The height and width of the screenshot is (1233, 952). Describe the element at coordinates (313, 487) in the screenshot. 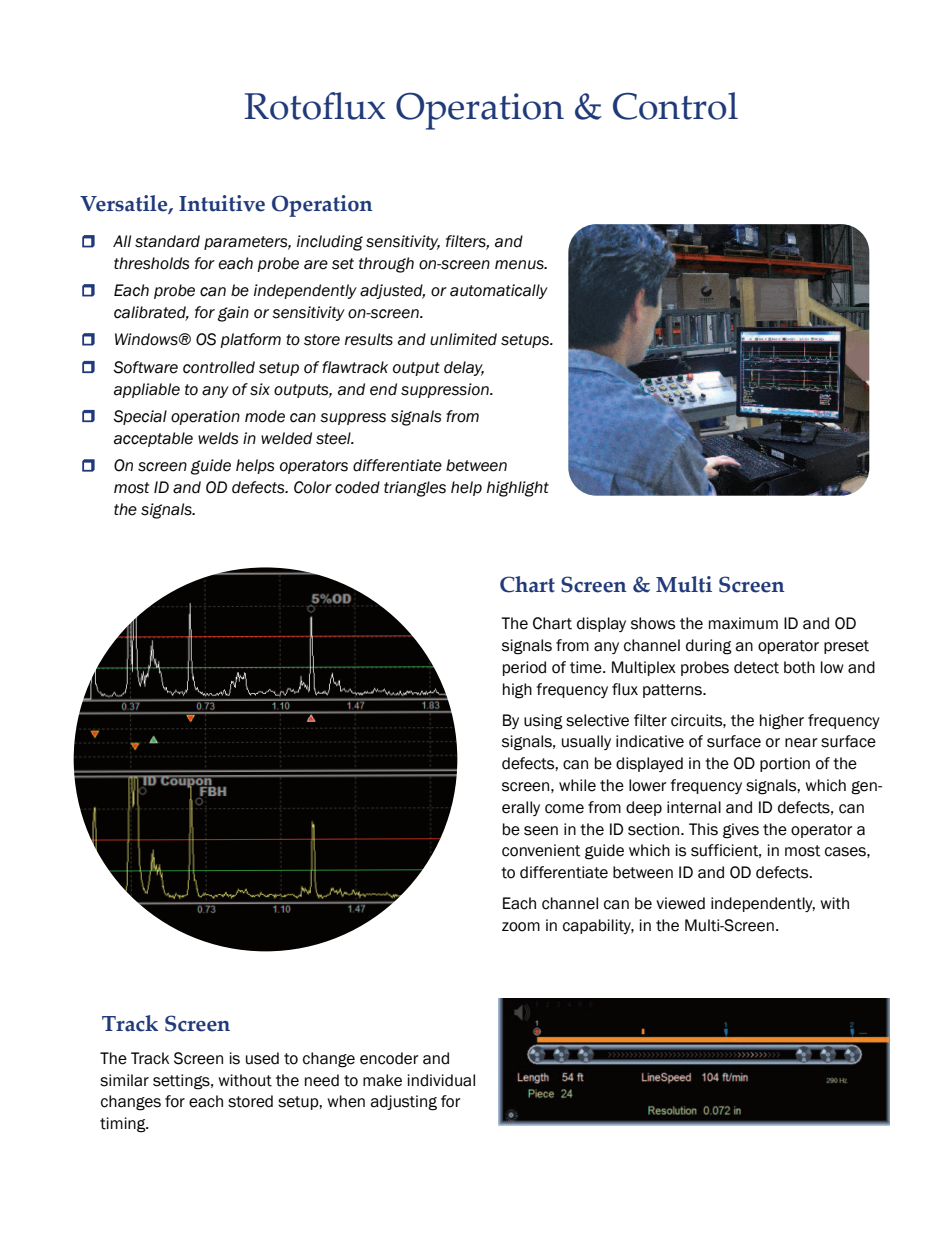

I see `Color` at that location.
